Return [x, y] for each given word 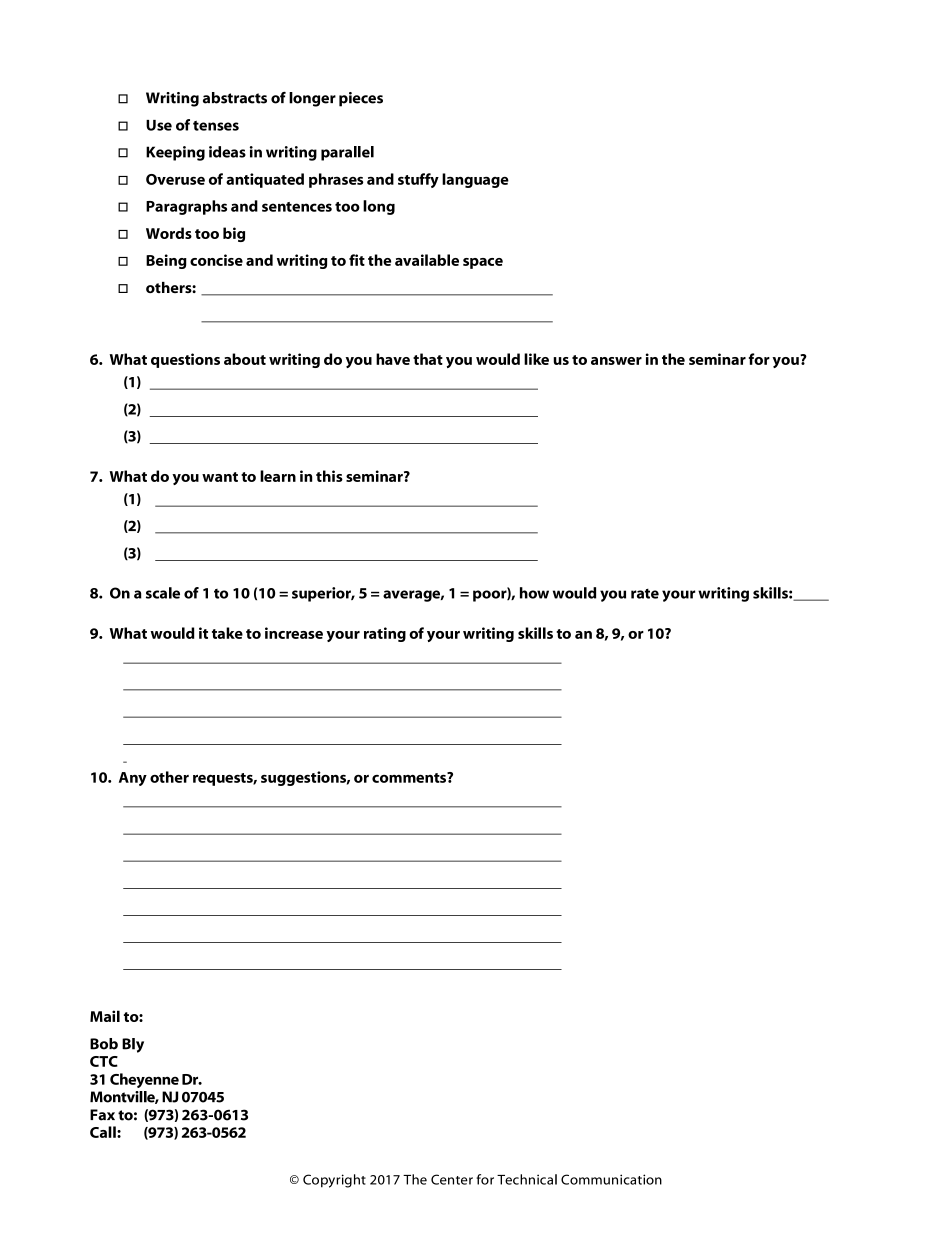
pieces [361, 99]
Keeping [175, 153]
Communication [611, 1179]
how [534, 593]
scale [163, 593]
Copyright [334, 1181]
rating [385, 634]
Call [104, 1132]
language [475, 180]
